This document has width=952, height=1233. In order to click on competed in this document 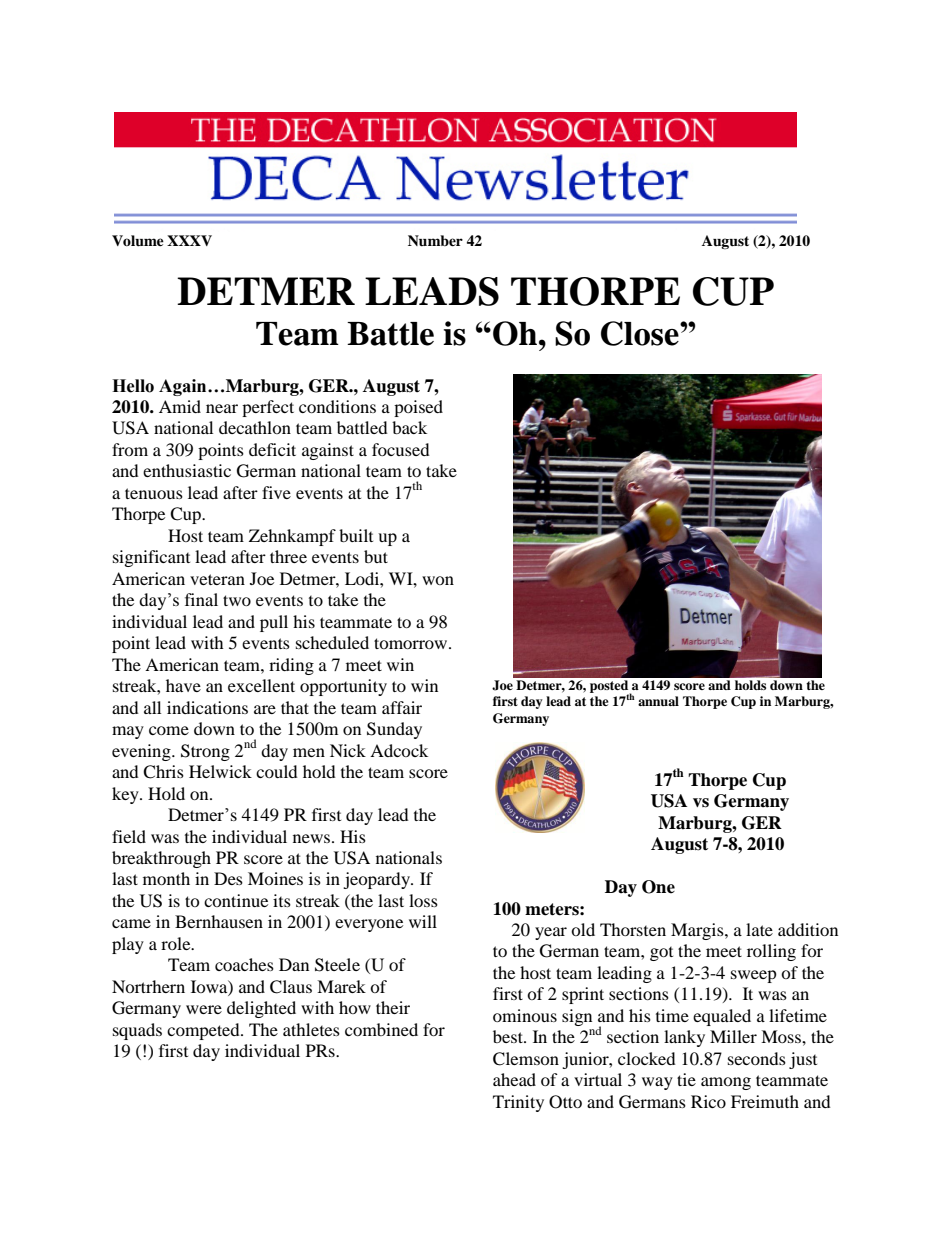, I will do `click(204, 1031)`.
